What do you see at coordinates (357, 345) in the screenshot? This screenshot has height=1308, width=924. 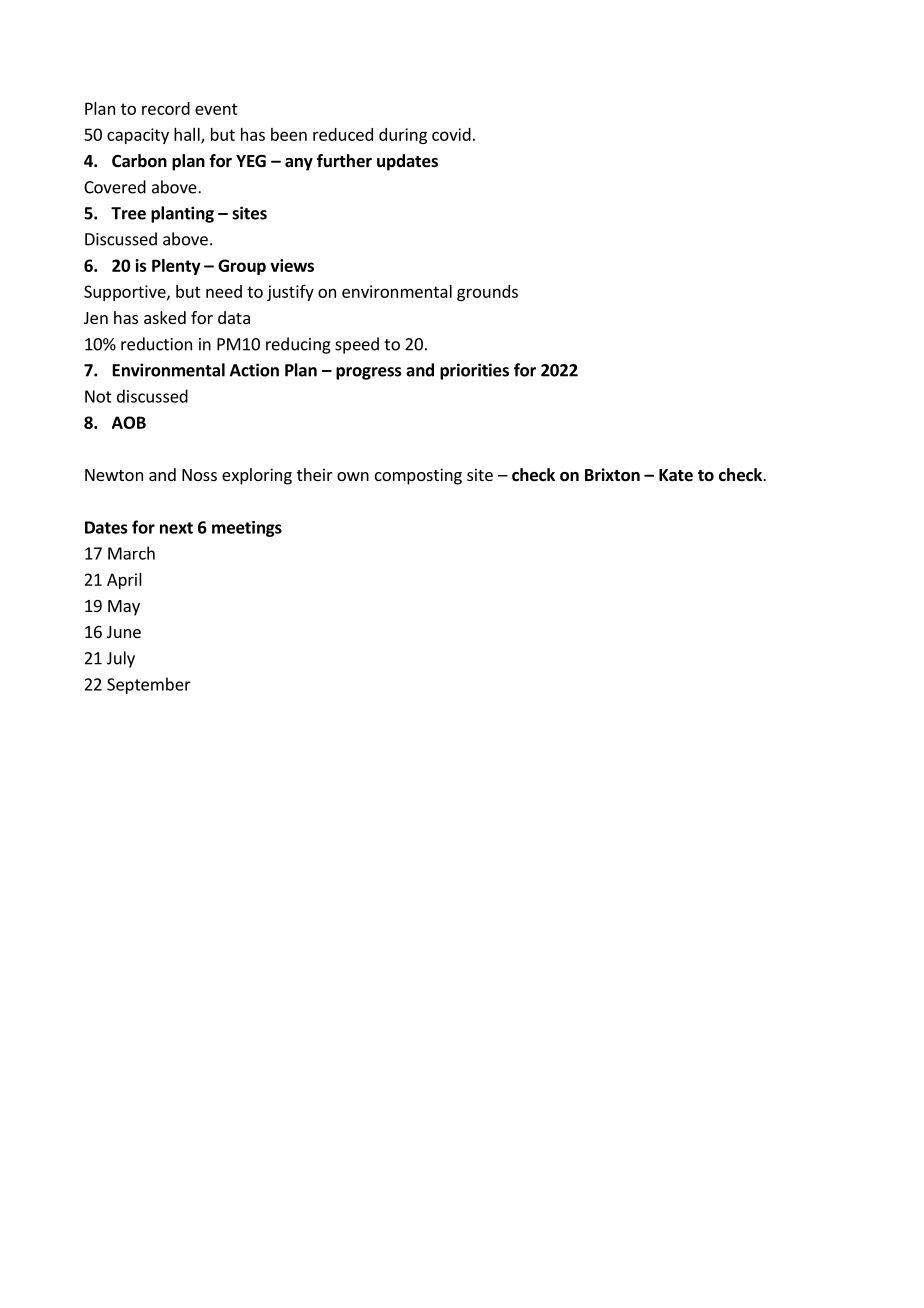 I see `speed` at bounding box center [357, 345].
